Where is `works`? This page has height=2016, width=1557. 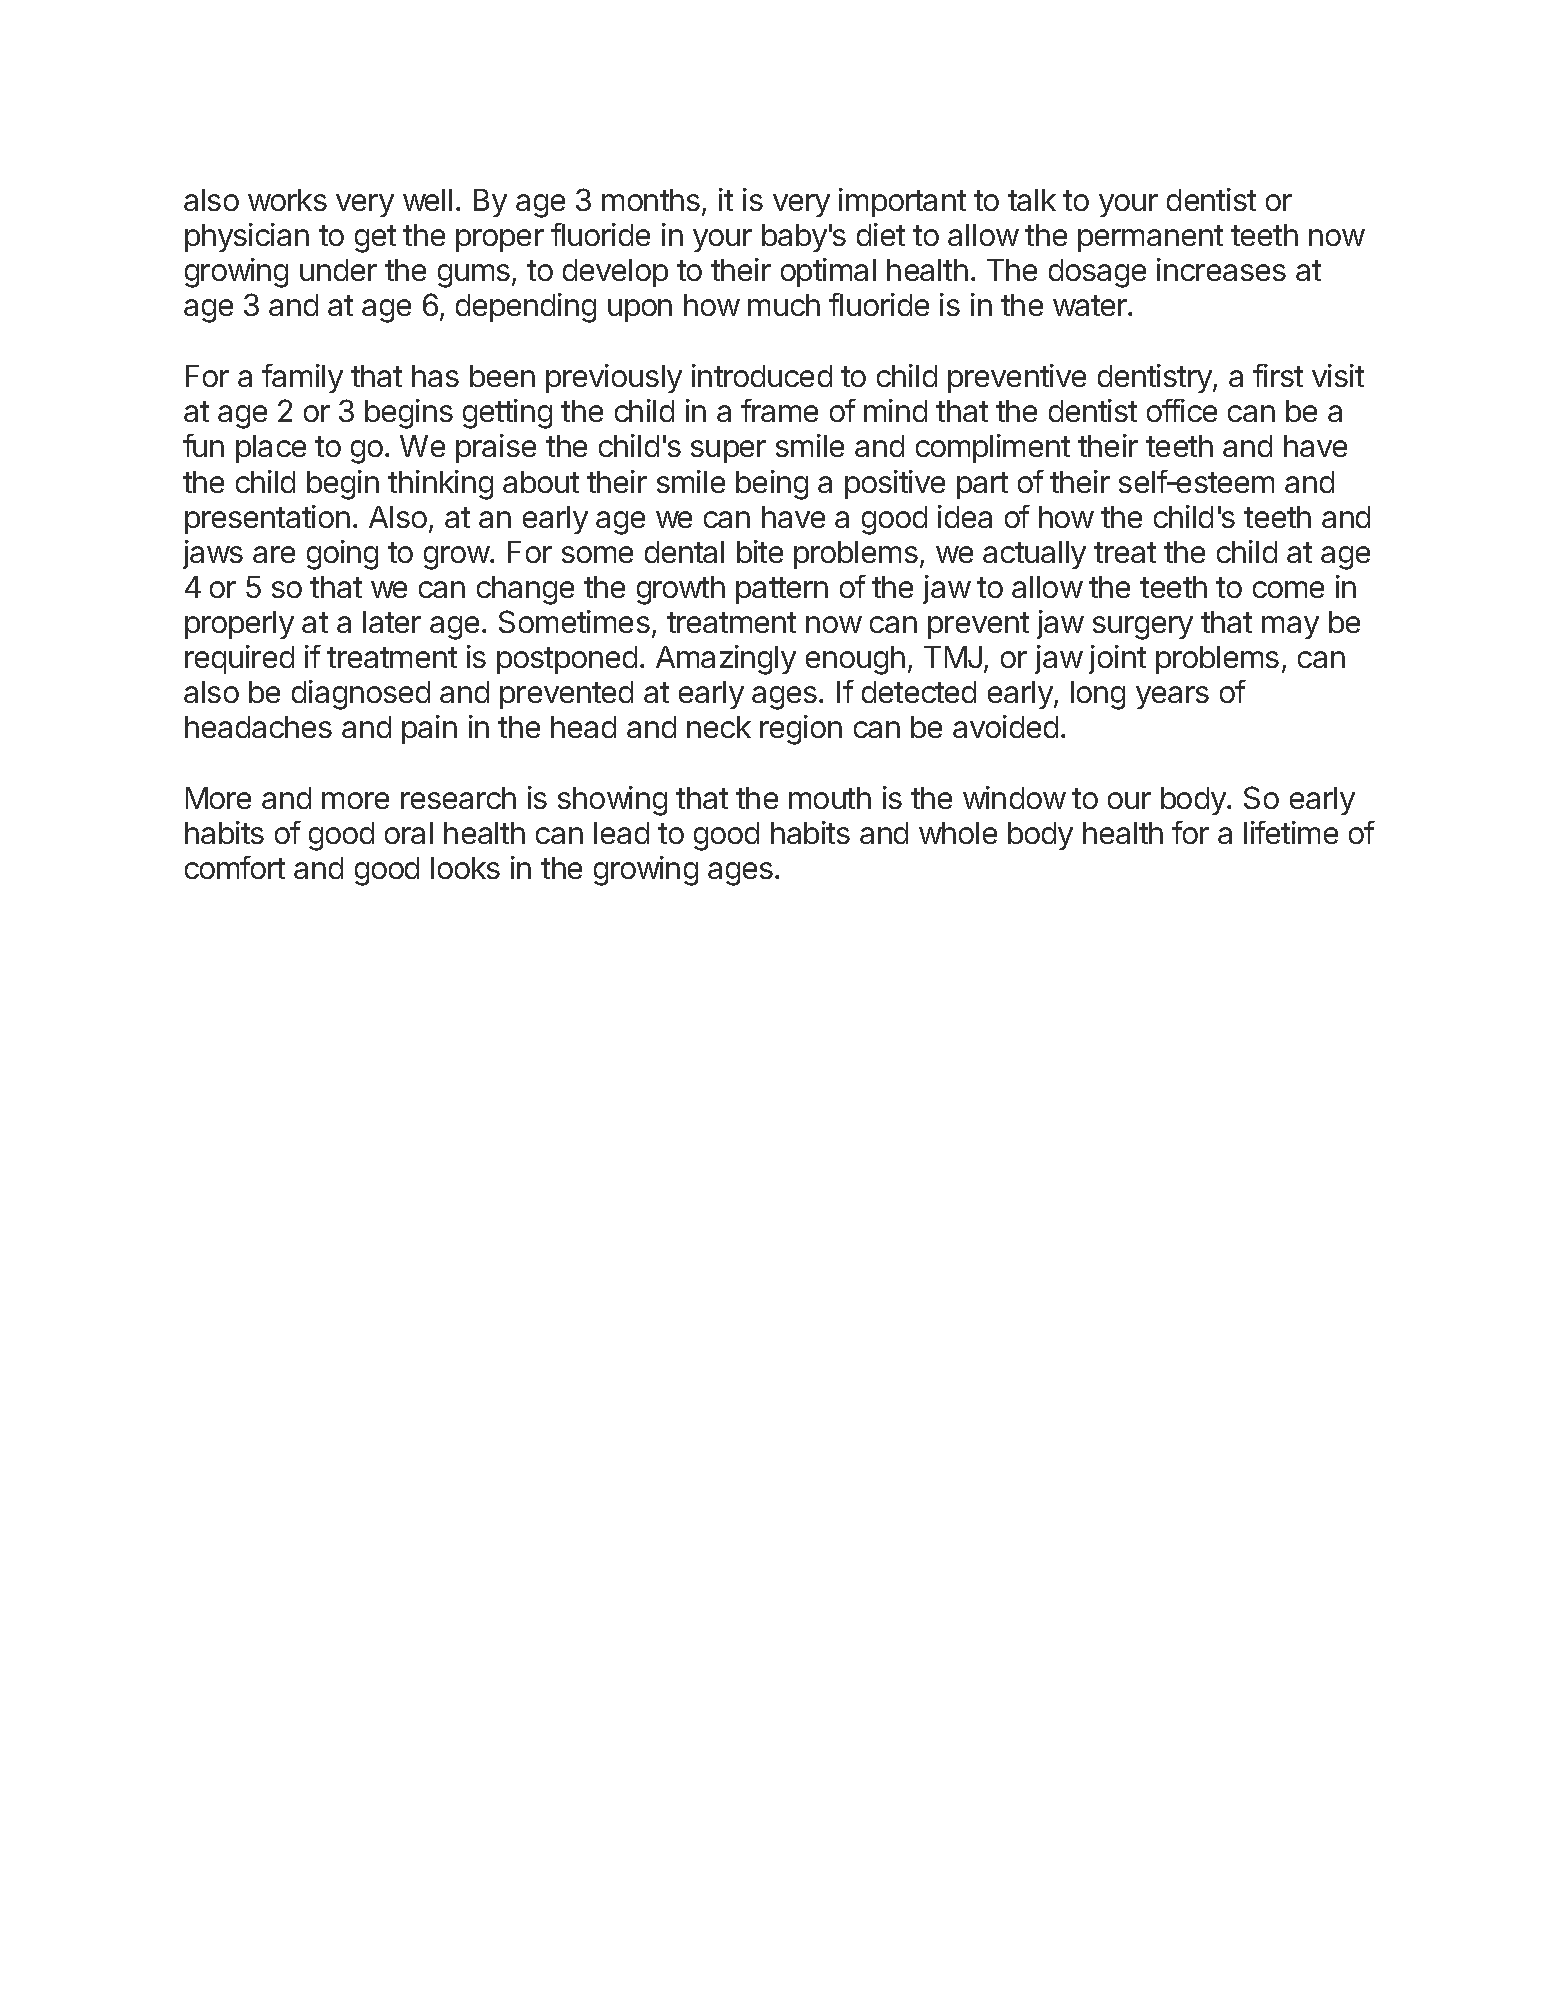
works is located at coordinates (287, 200).
